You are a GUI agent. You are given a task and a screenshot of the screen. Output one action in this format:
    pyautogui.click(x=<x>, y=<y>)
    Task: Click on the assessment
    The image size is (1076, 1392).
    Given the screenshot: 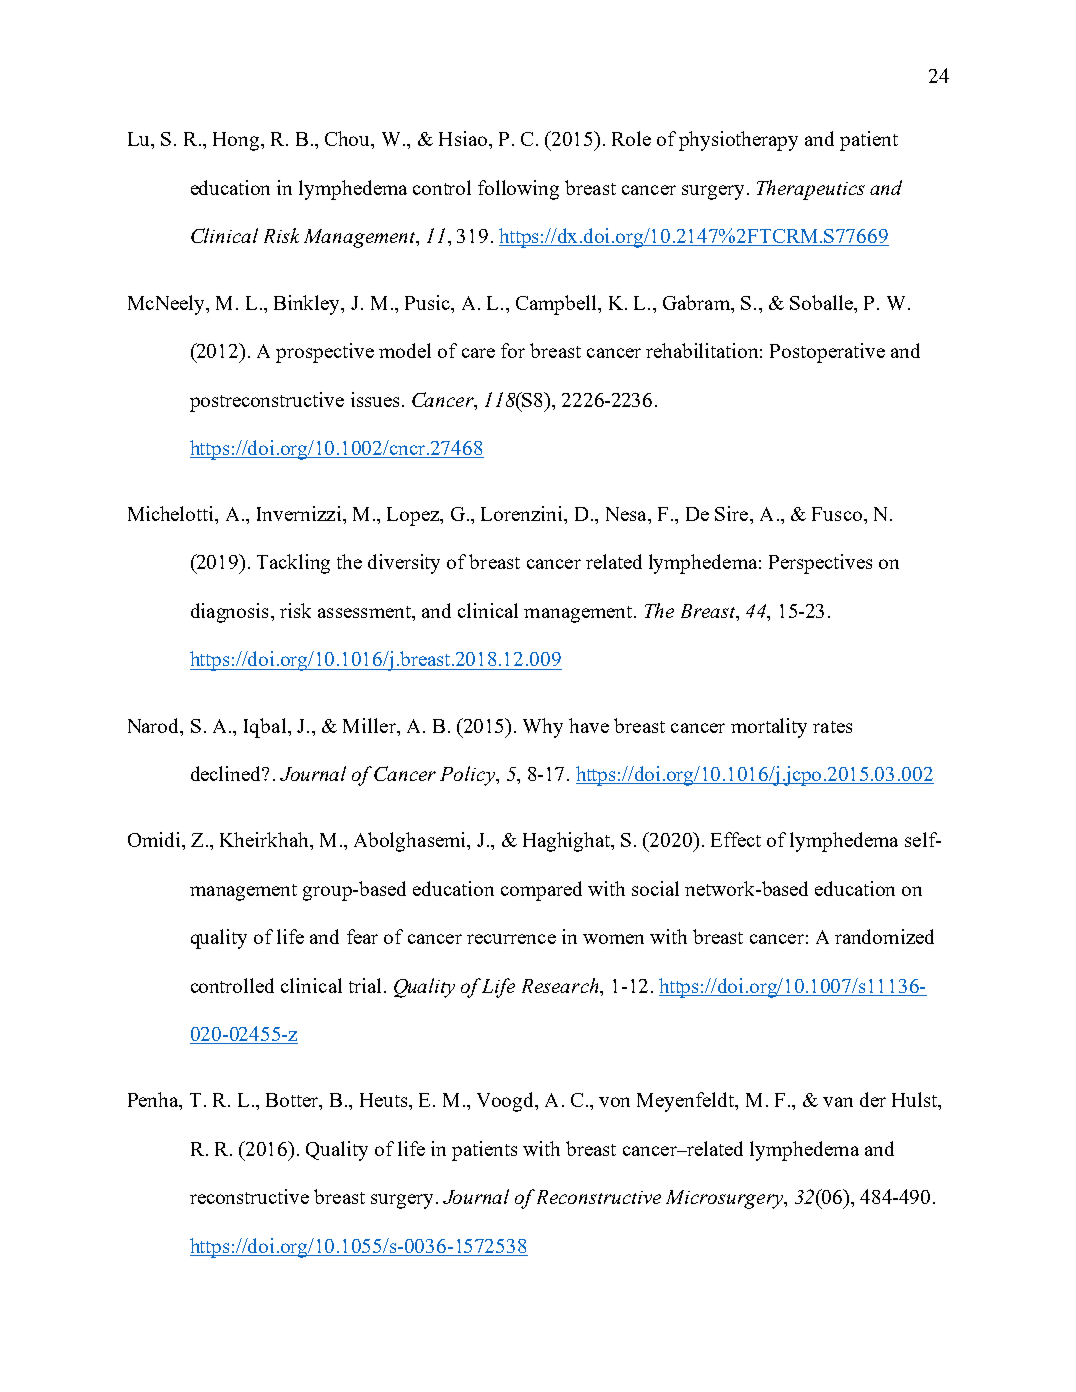 What is the action you would take?
    pyautogui.click(x=365, y=612)
